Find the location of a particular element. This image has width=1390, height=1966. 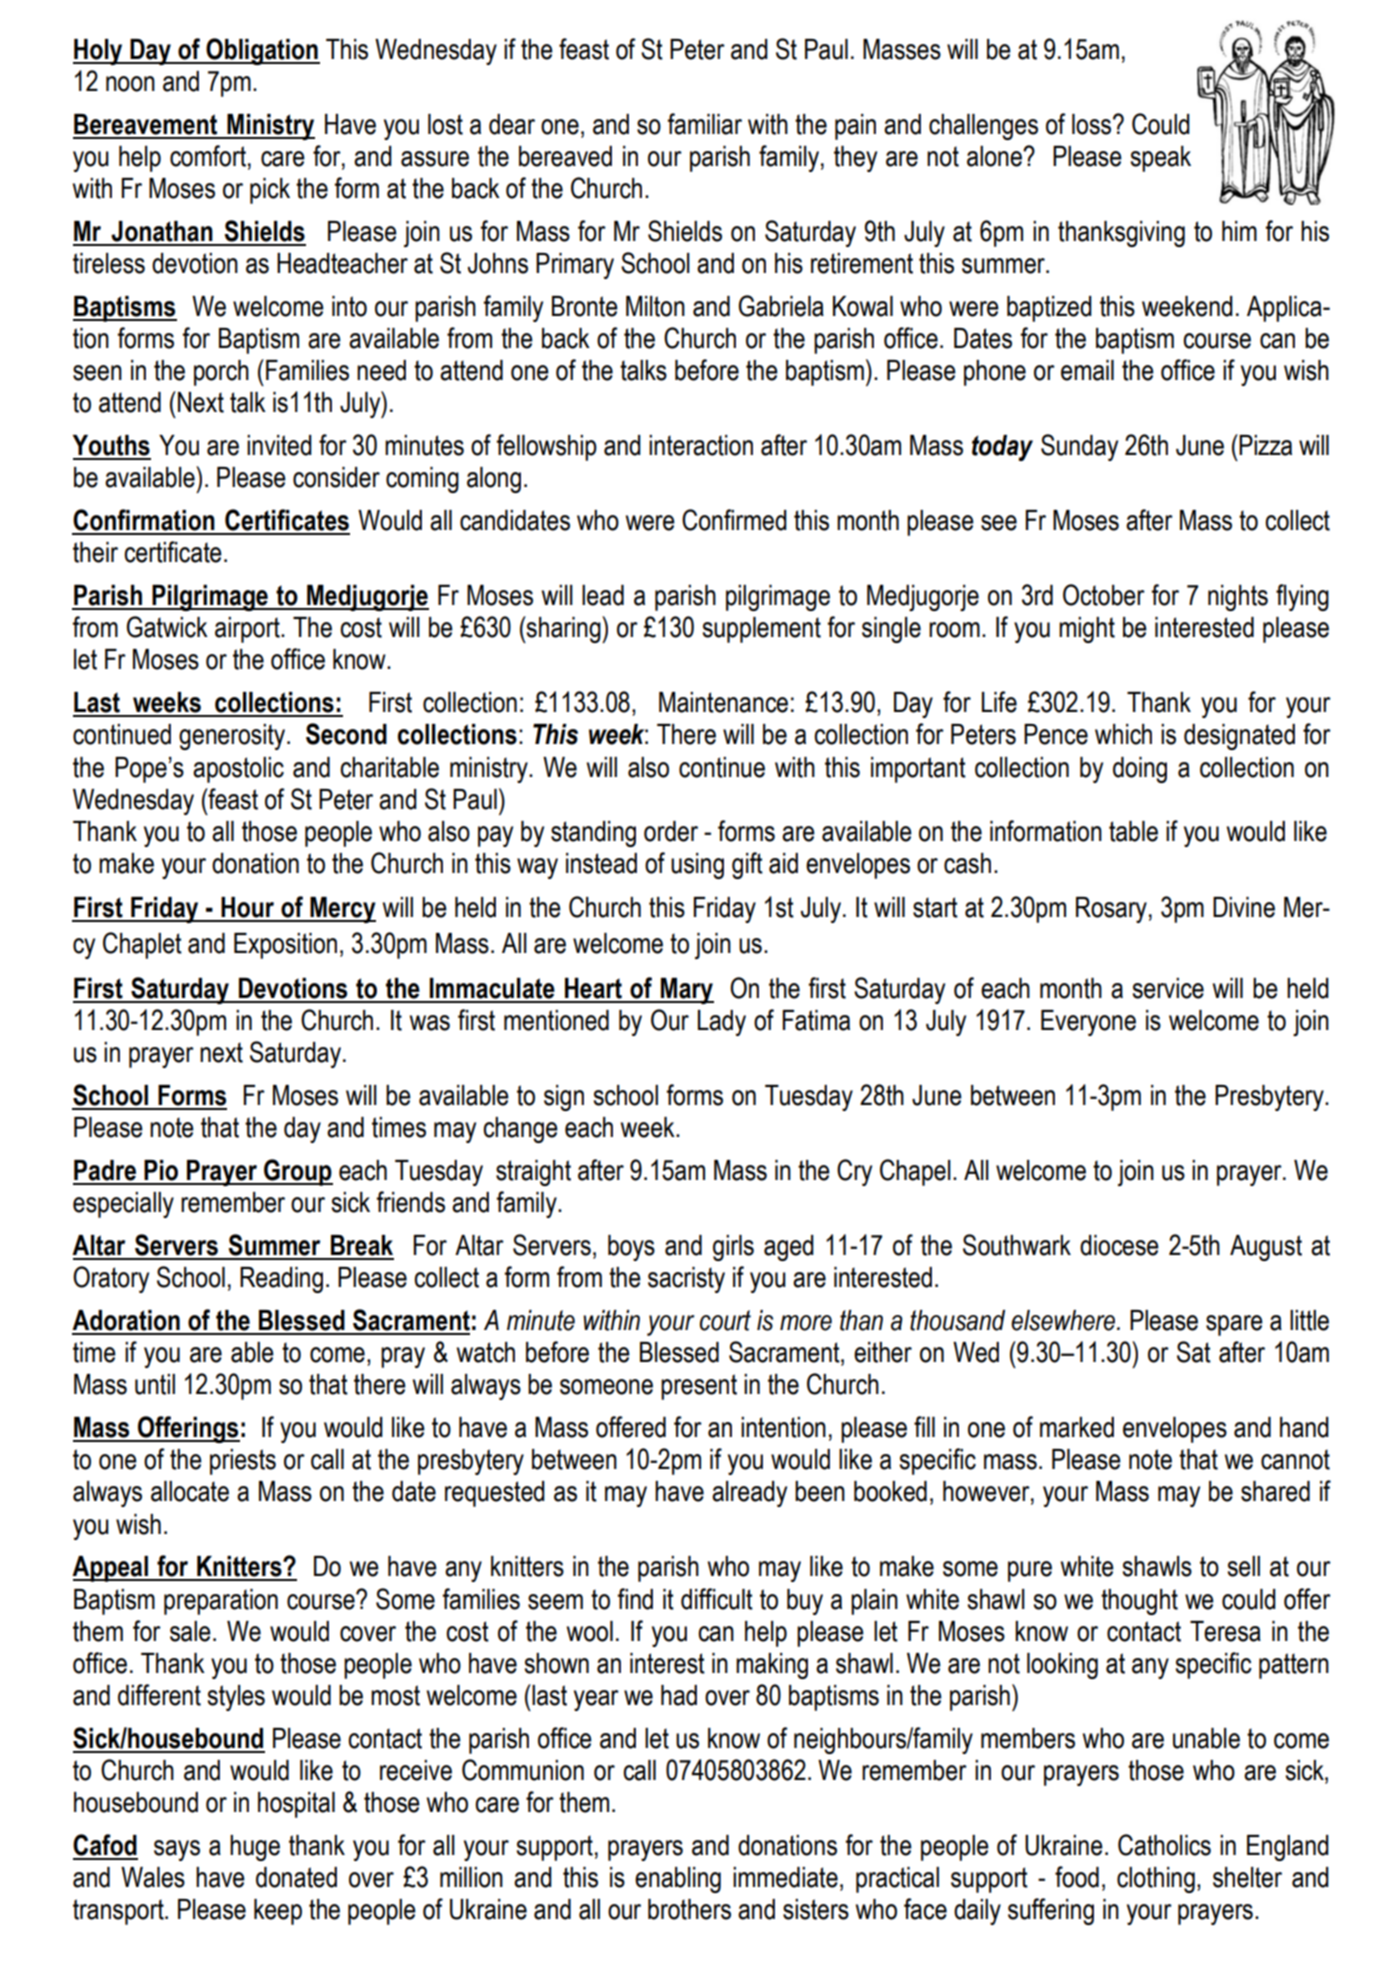

generosity is located at coordinates (233, 737).
